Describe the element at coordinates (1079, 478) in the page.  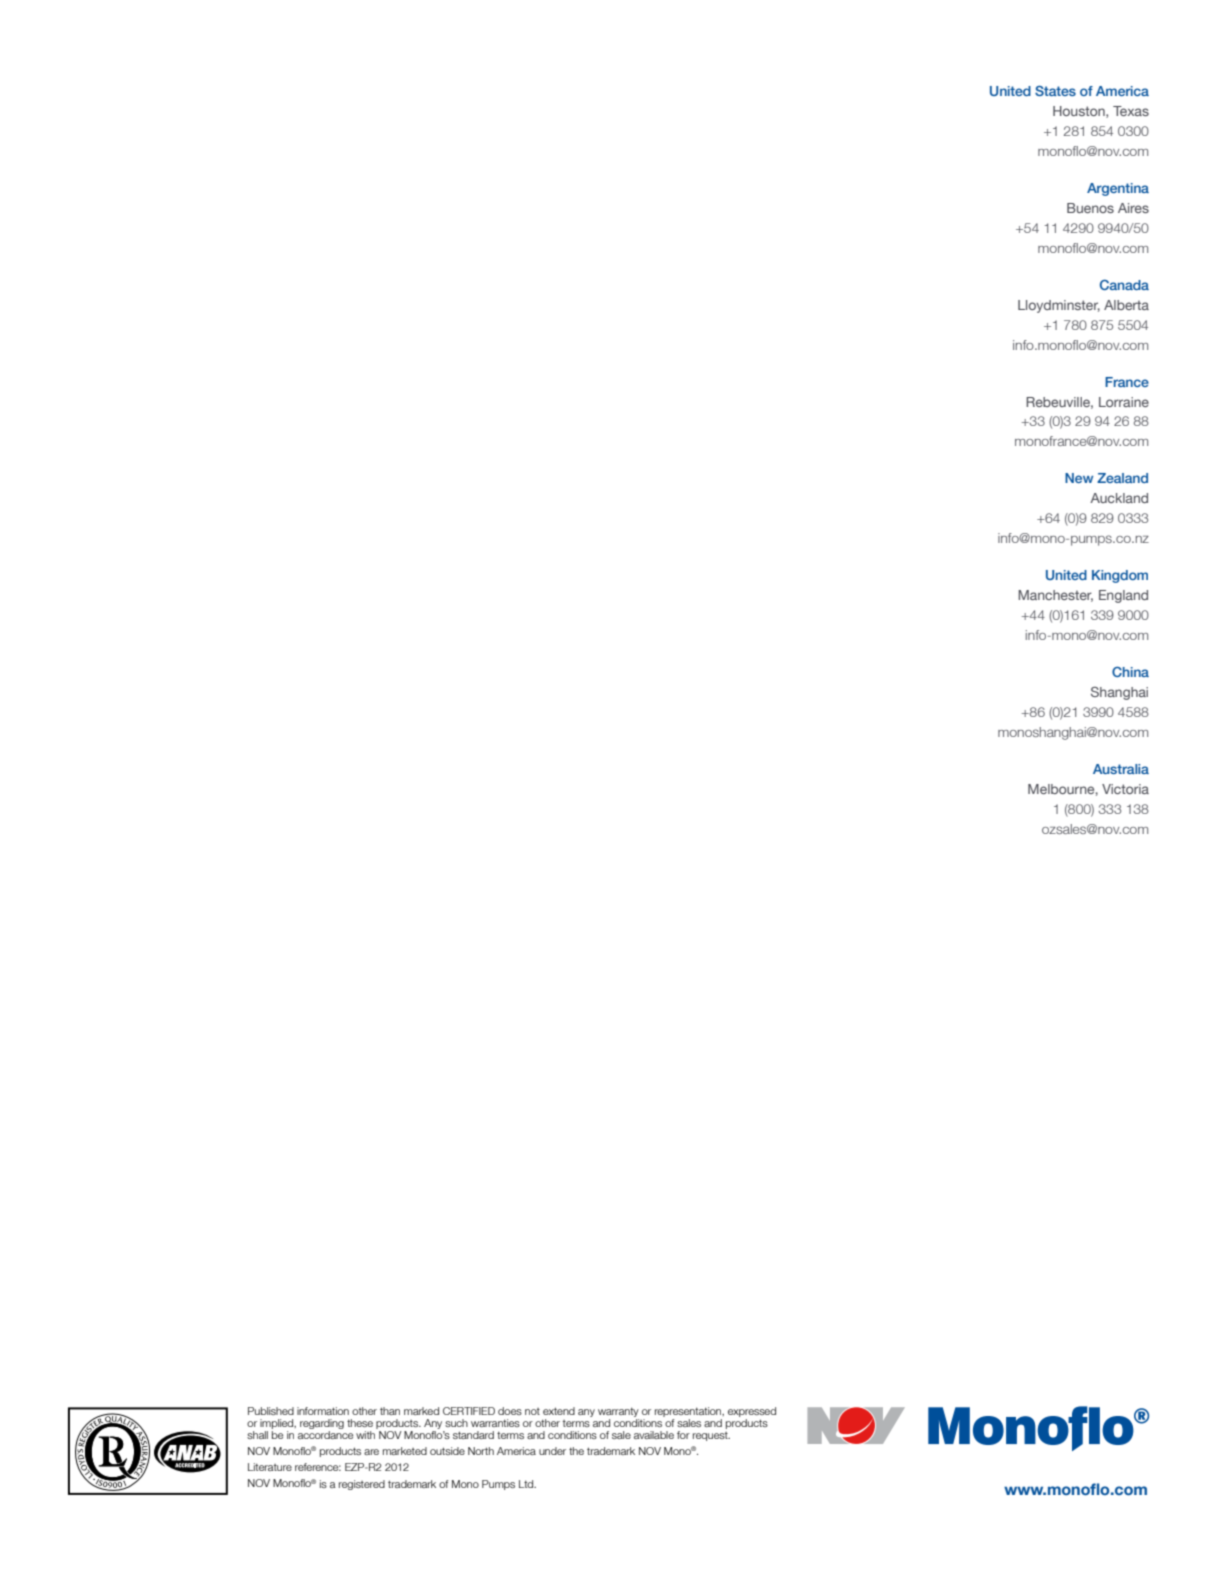
I see `New` at that location.
